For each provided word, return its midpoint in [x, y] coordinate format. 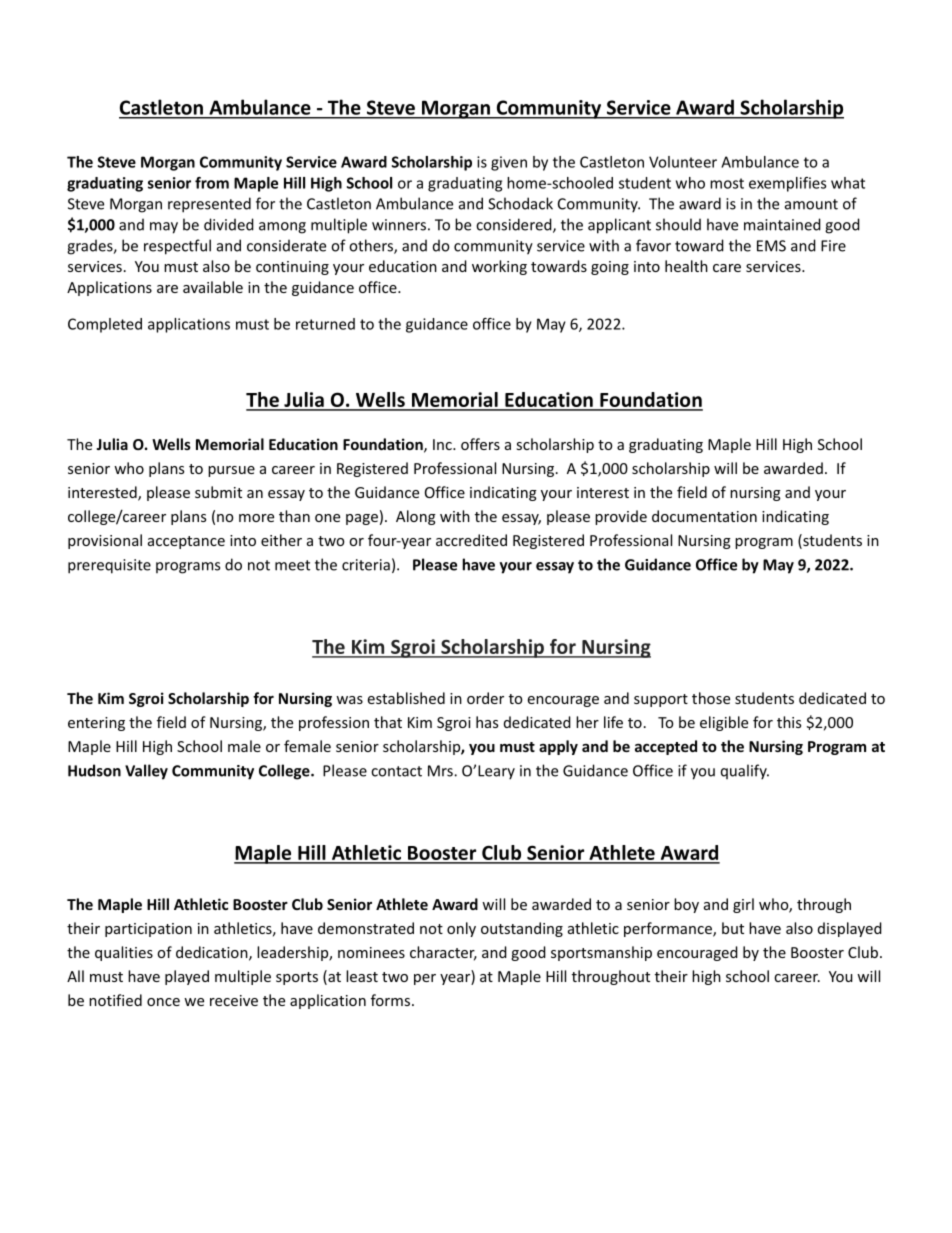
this [789, 722]
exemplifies [787, 184]
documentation [704, 516]
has [487, 722]
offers [480, 444]
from [212, 183]
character [443, 953]
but [733, 928]
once [163, 1002]
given [509, 163]
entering [96, 724]
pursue [231, 471]
